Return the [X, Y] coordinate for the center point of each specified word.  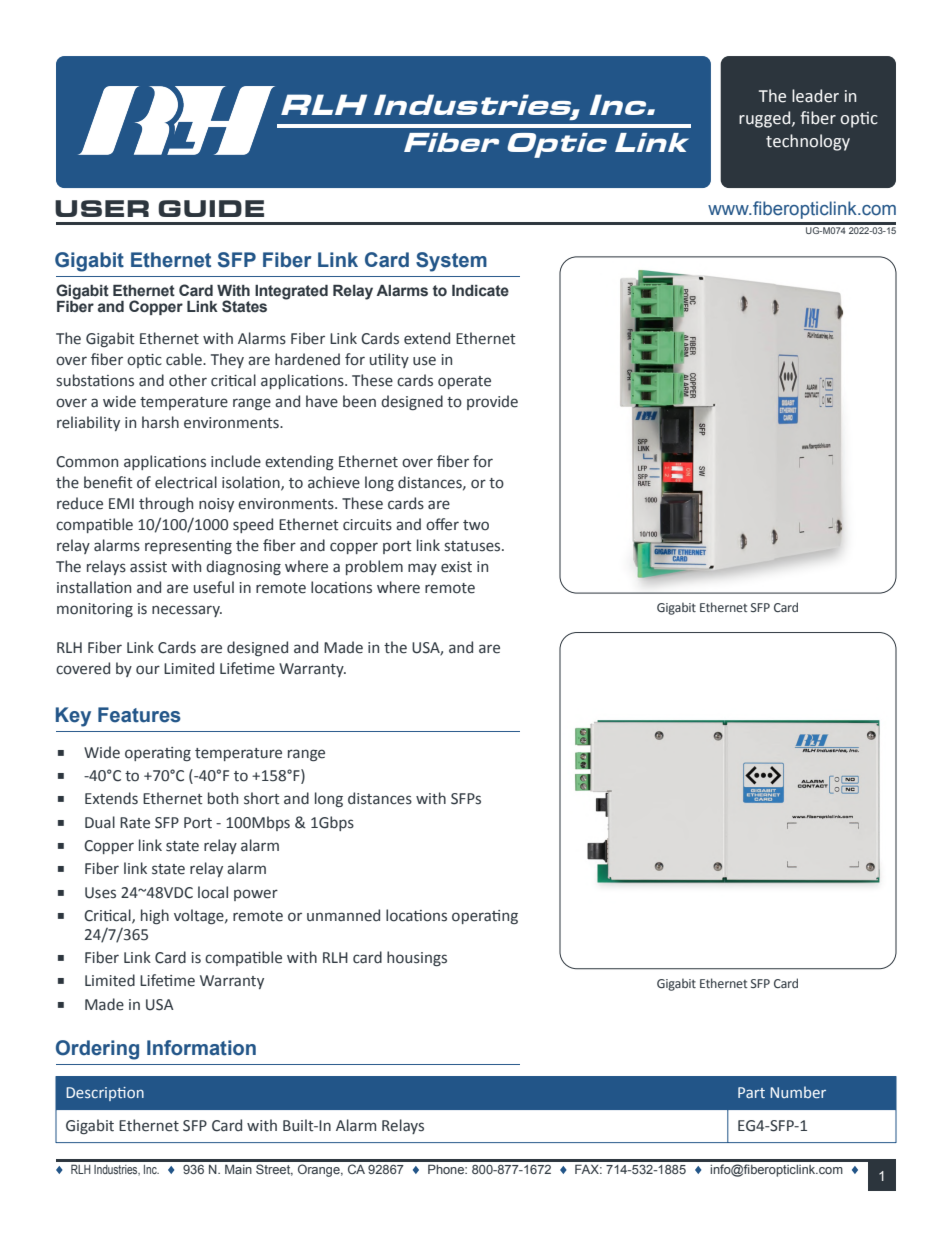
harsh [160, 422]
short [262, 798]
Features [139, 715]
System [451, 262]
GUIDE [211, 208]
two [476, 525]
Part [751, 1092]
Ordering [97, 1050]
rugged [766, 119]
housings [417, 958]
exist [456, 567]
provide [492, 402]
